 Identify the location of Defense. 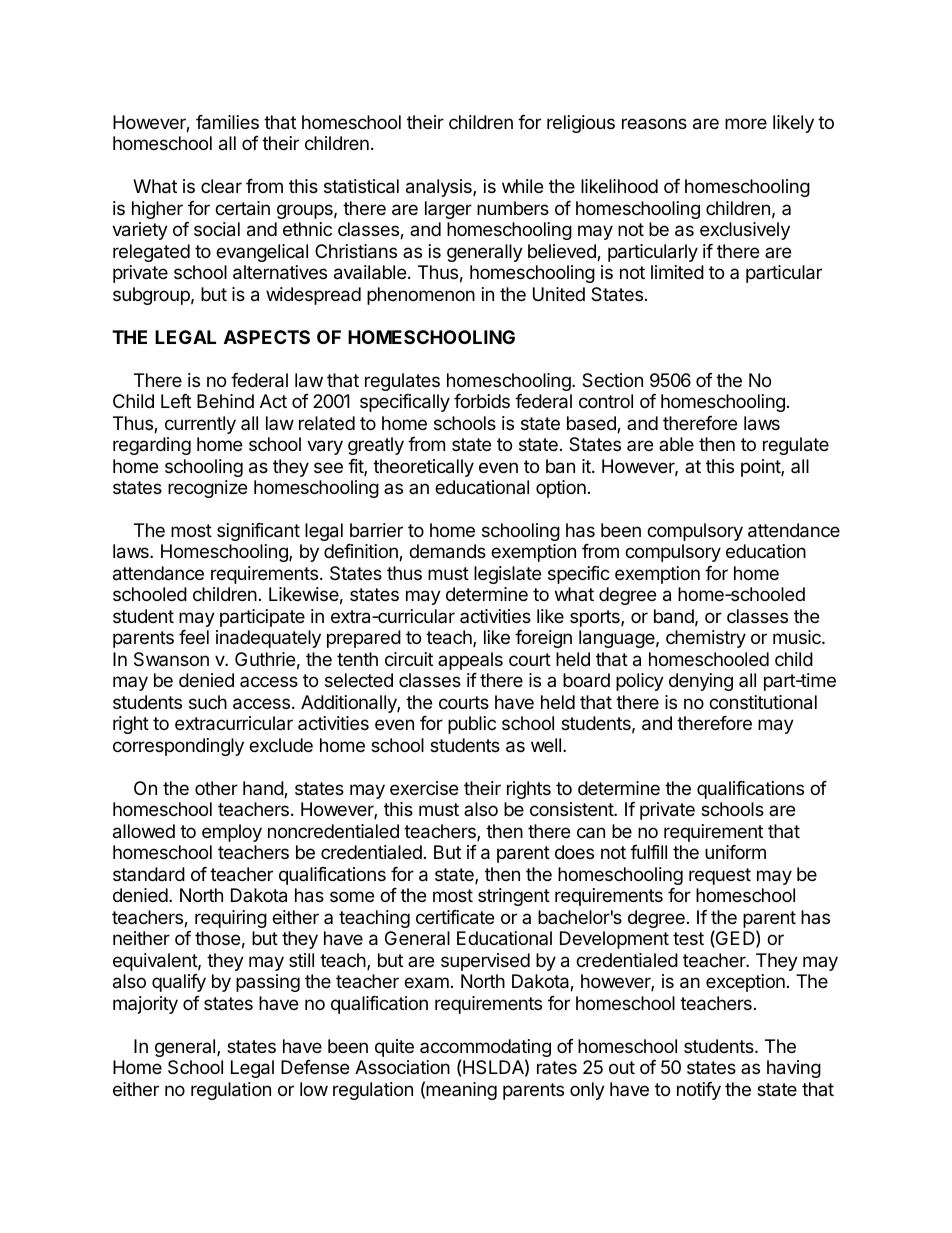
(315, 1067).
